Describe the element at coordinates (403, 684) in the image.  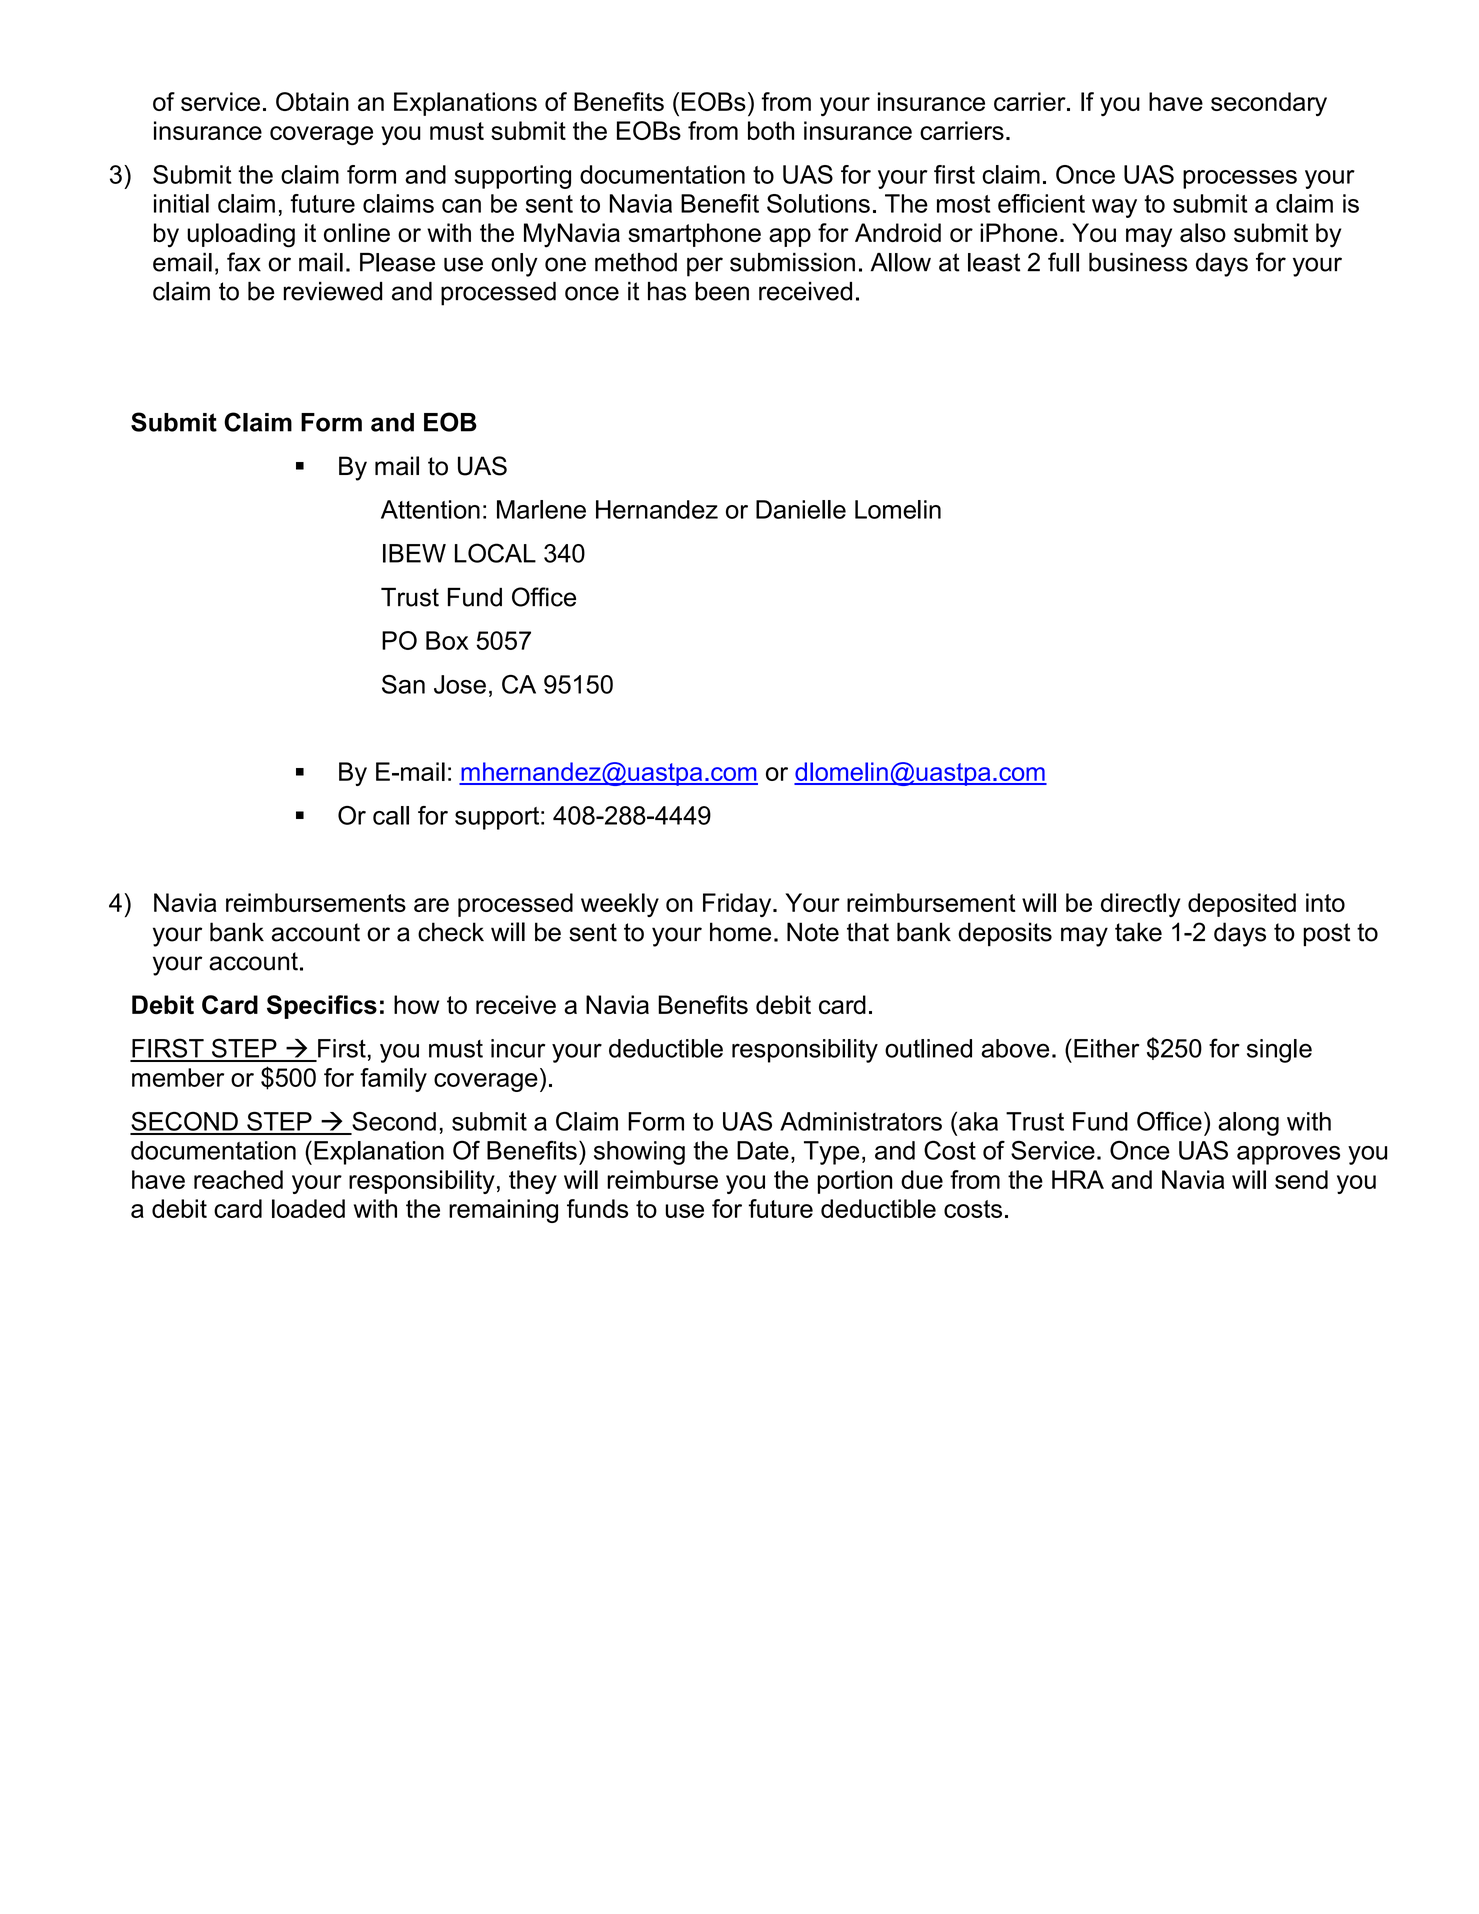
I see `San` at that location.
